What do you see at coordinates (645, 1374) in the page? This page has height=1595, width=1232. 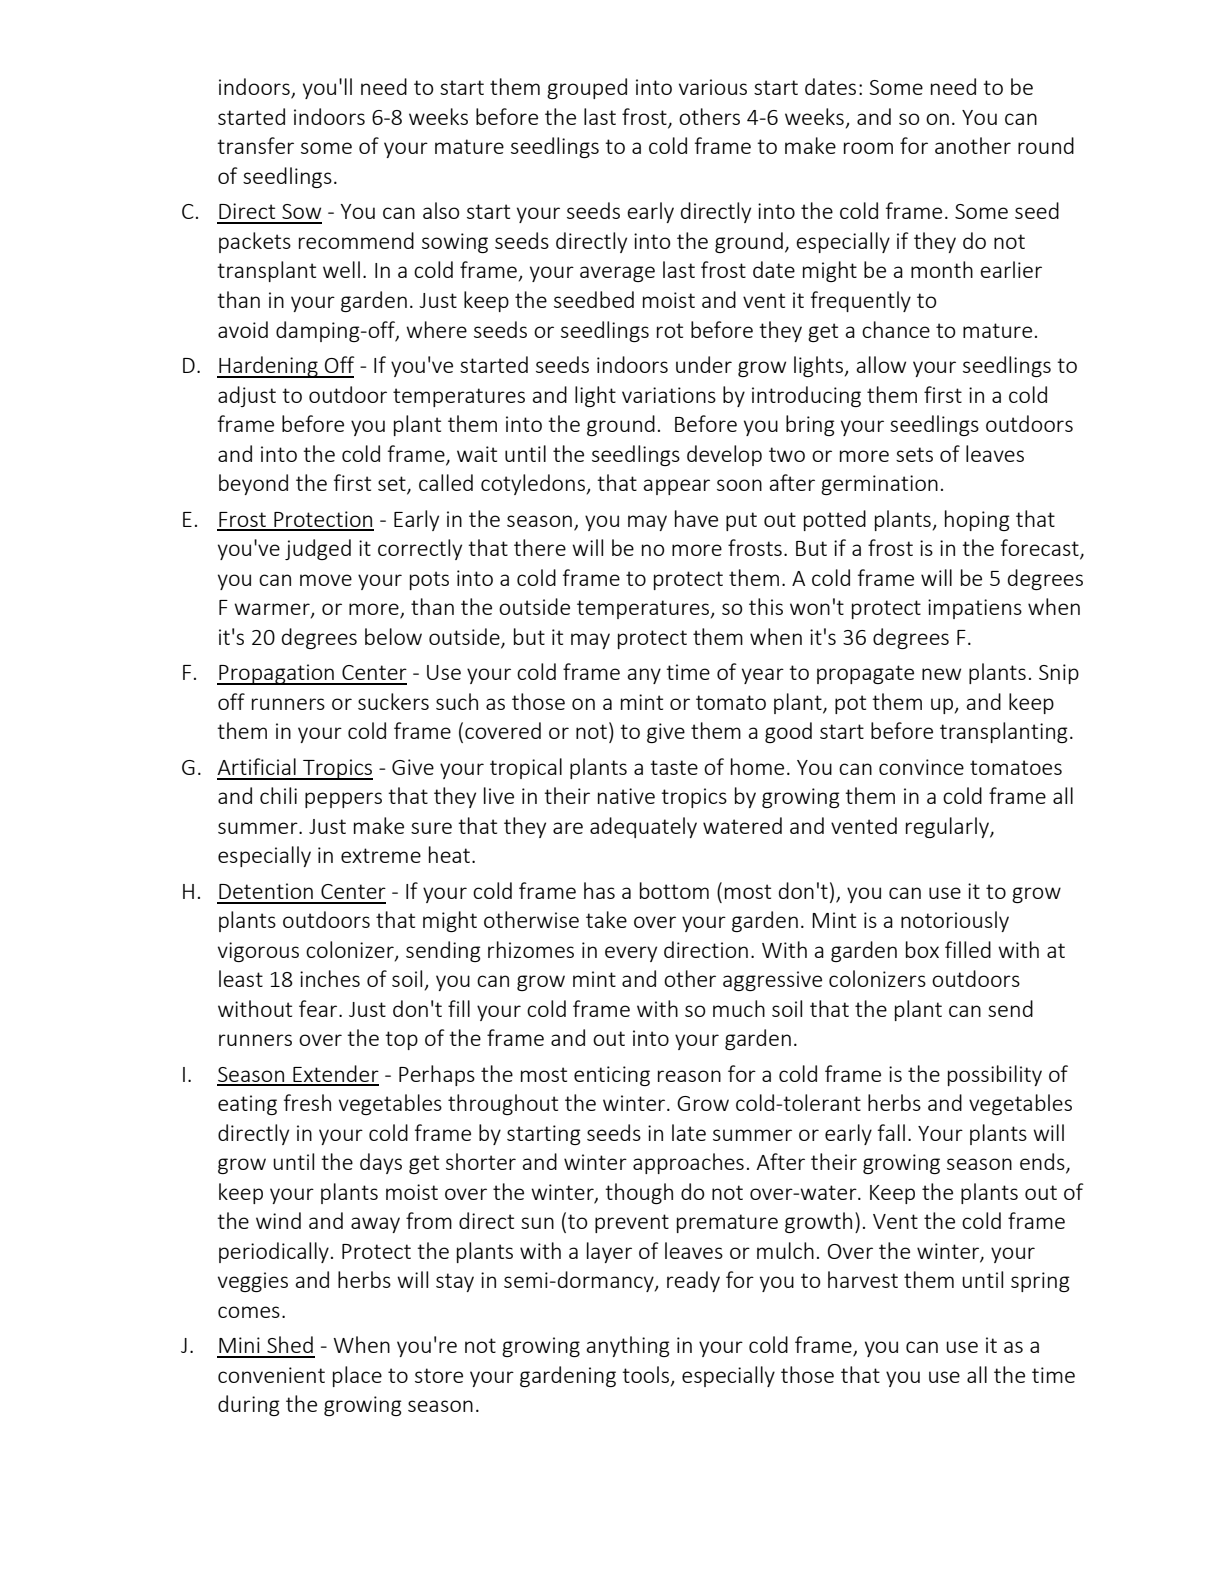 I see `tools` at bounding box center [645, 1374].
